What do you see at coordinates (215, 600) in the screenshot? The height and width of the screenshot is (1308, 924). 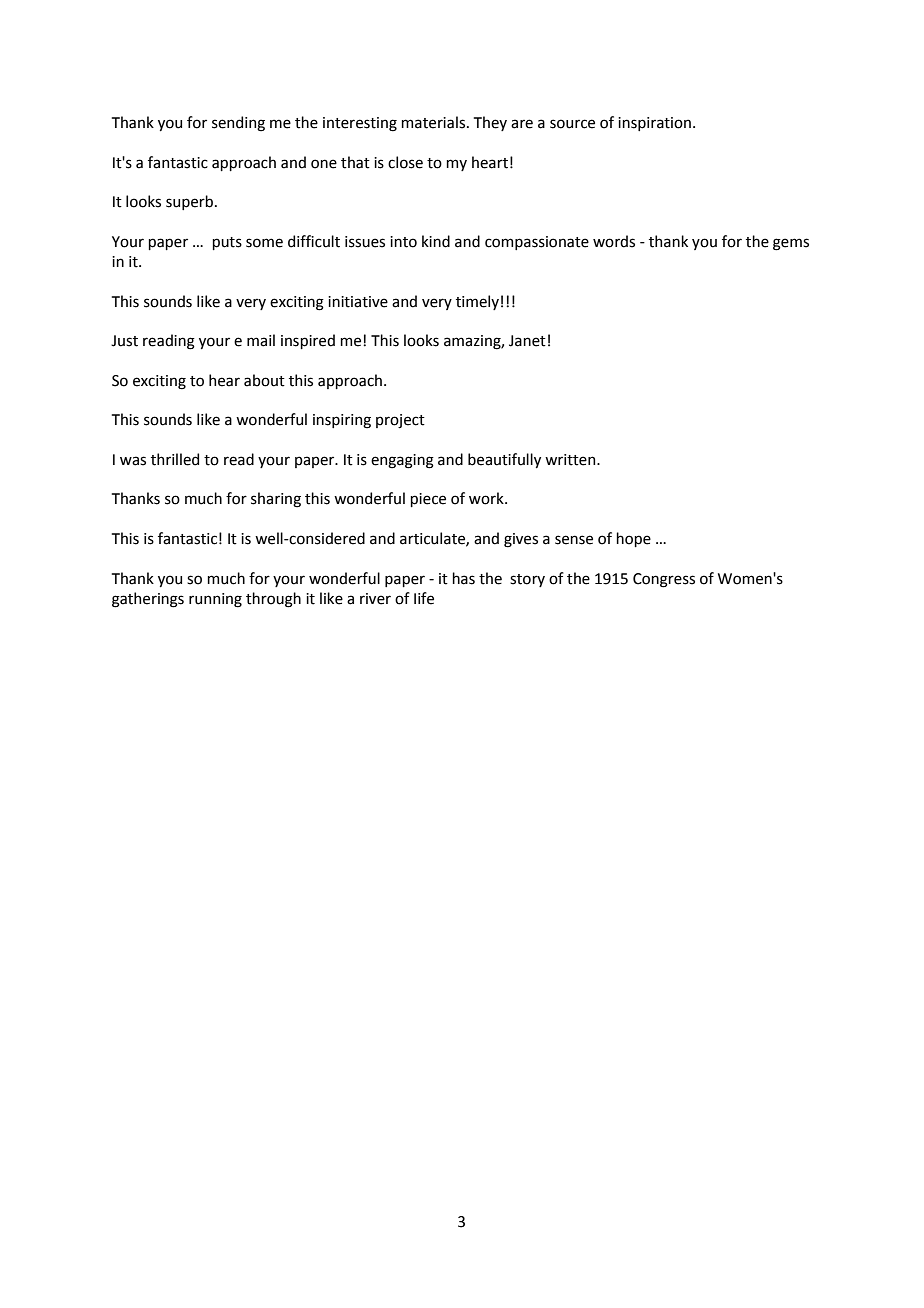 I see `running` at bounding box center [215, 600].
